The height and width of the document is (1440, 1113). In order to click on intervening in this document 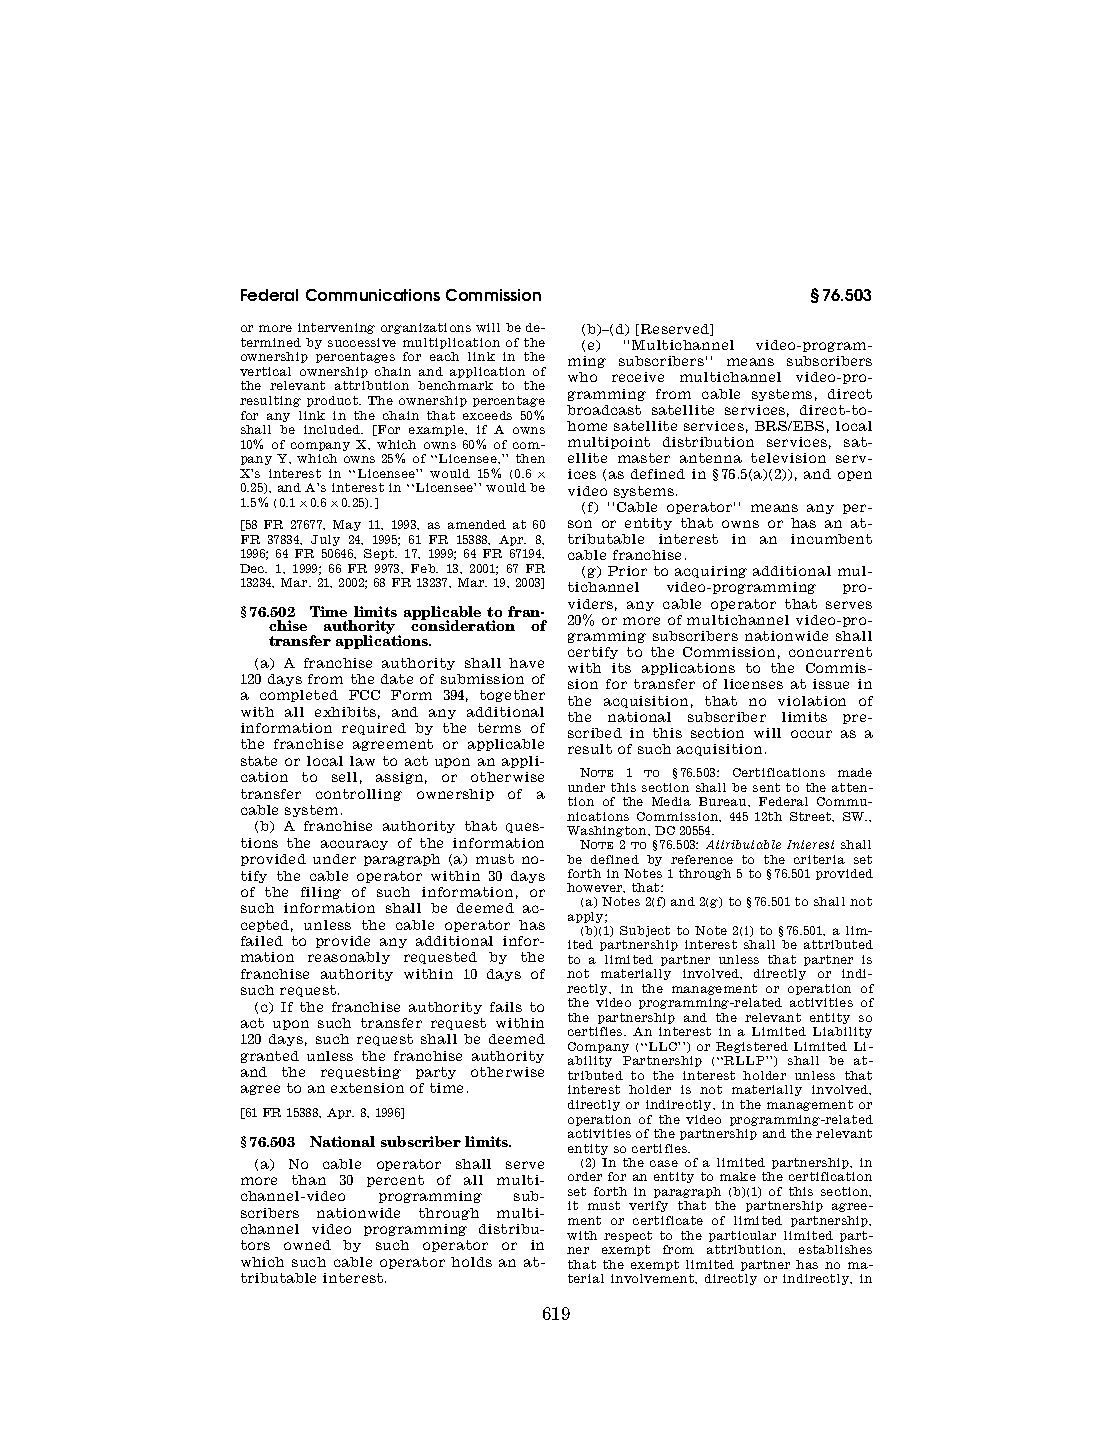, I will do `click(336, 328)`.
